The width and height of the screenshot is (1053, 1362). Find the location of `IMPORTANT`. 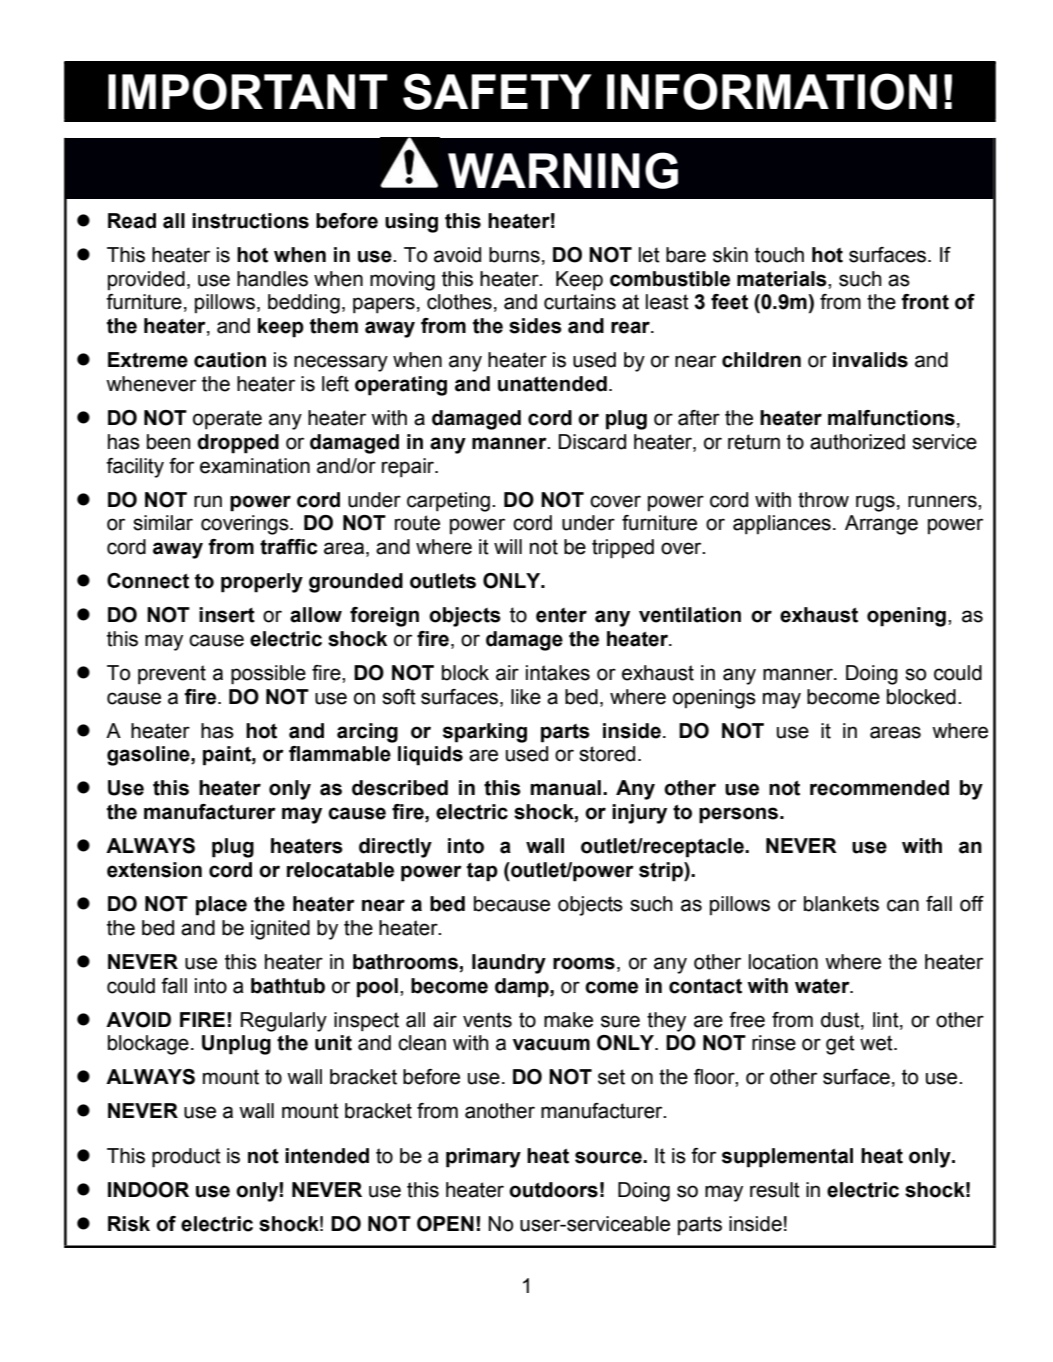

IMPORTANT is located at coordinates (247, 91).
